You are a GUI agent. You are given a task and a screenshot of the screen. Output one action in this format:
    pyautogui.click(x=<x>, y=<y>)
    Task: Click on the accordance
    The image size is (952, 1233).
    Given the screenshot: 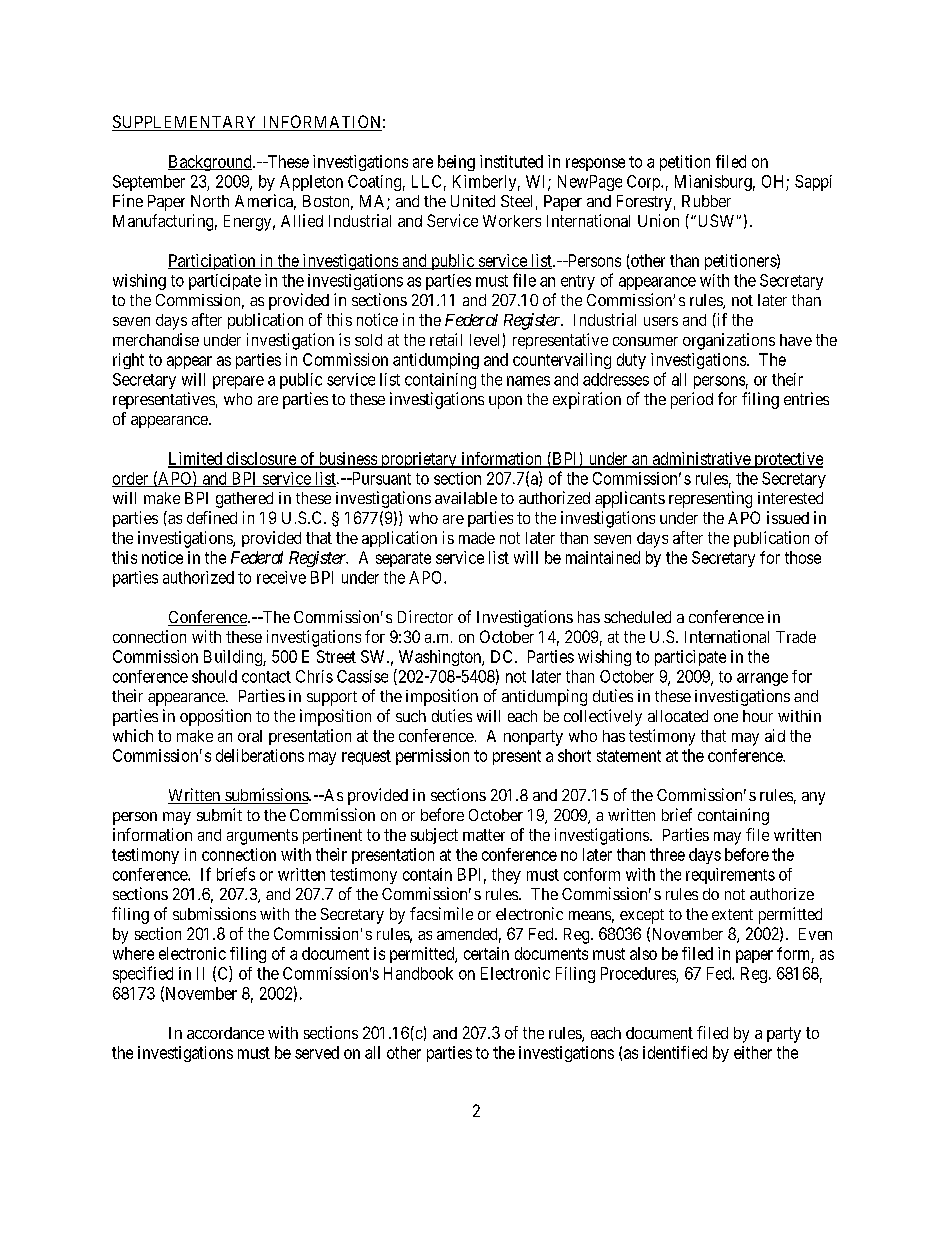 What is the action you would take?
    pyautogui.click(x=225, y=1033)
